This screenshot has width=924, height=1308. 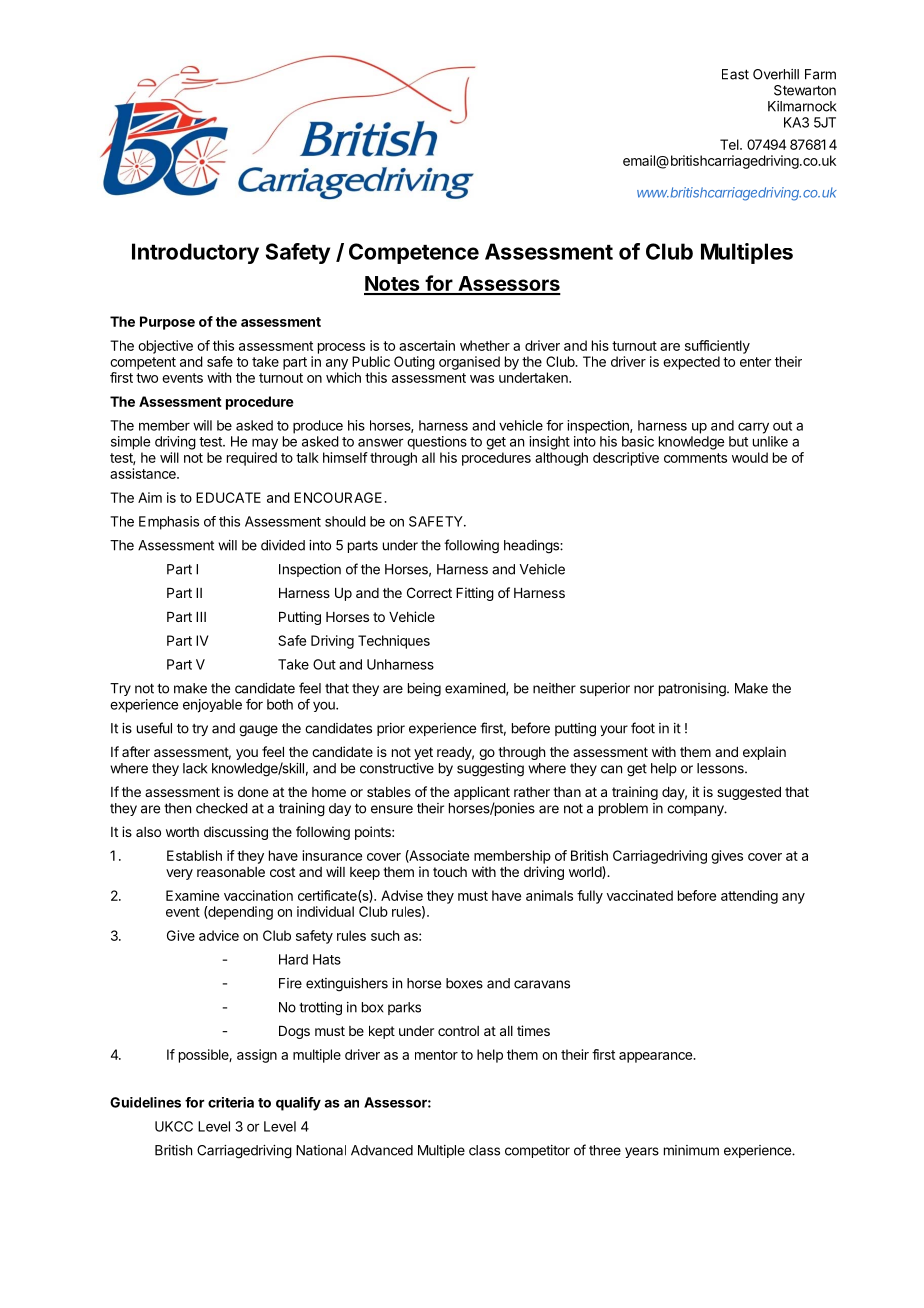 I want to click on III, so click(x=201, y=617).
